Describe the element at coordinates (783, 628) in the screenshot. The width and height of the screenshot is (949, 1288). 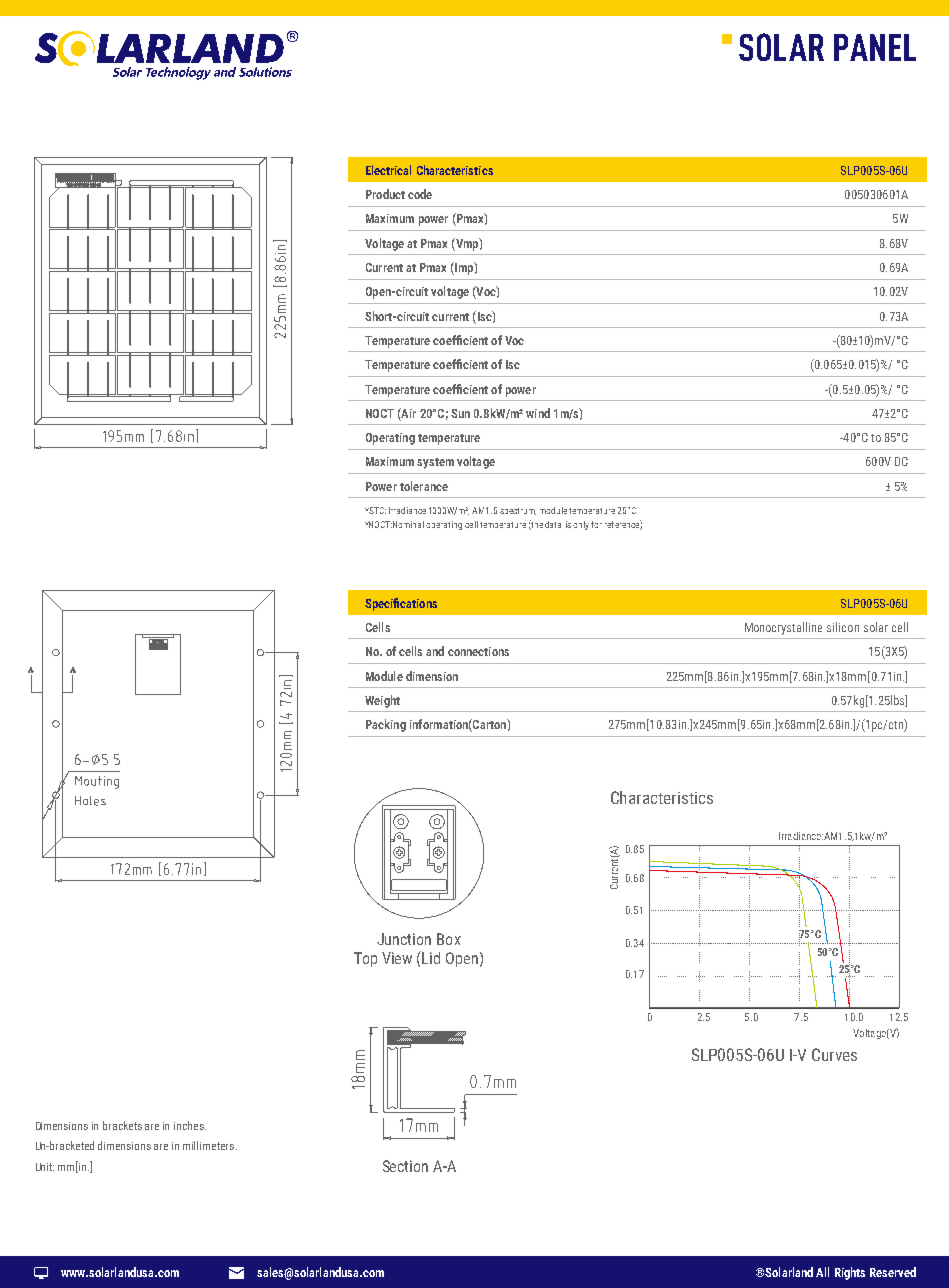
I see `Monocrystalline` at that location.
